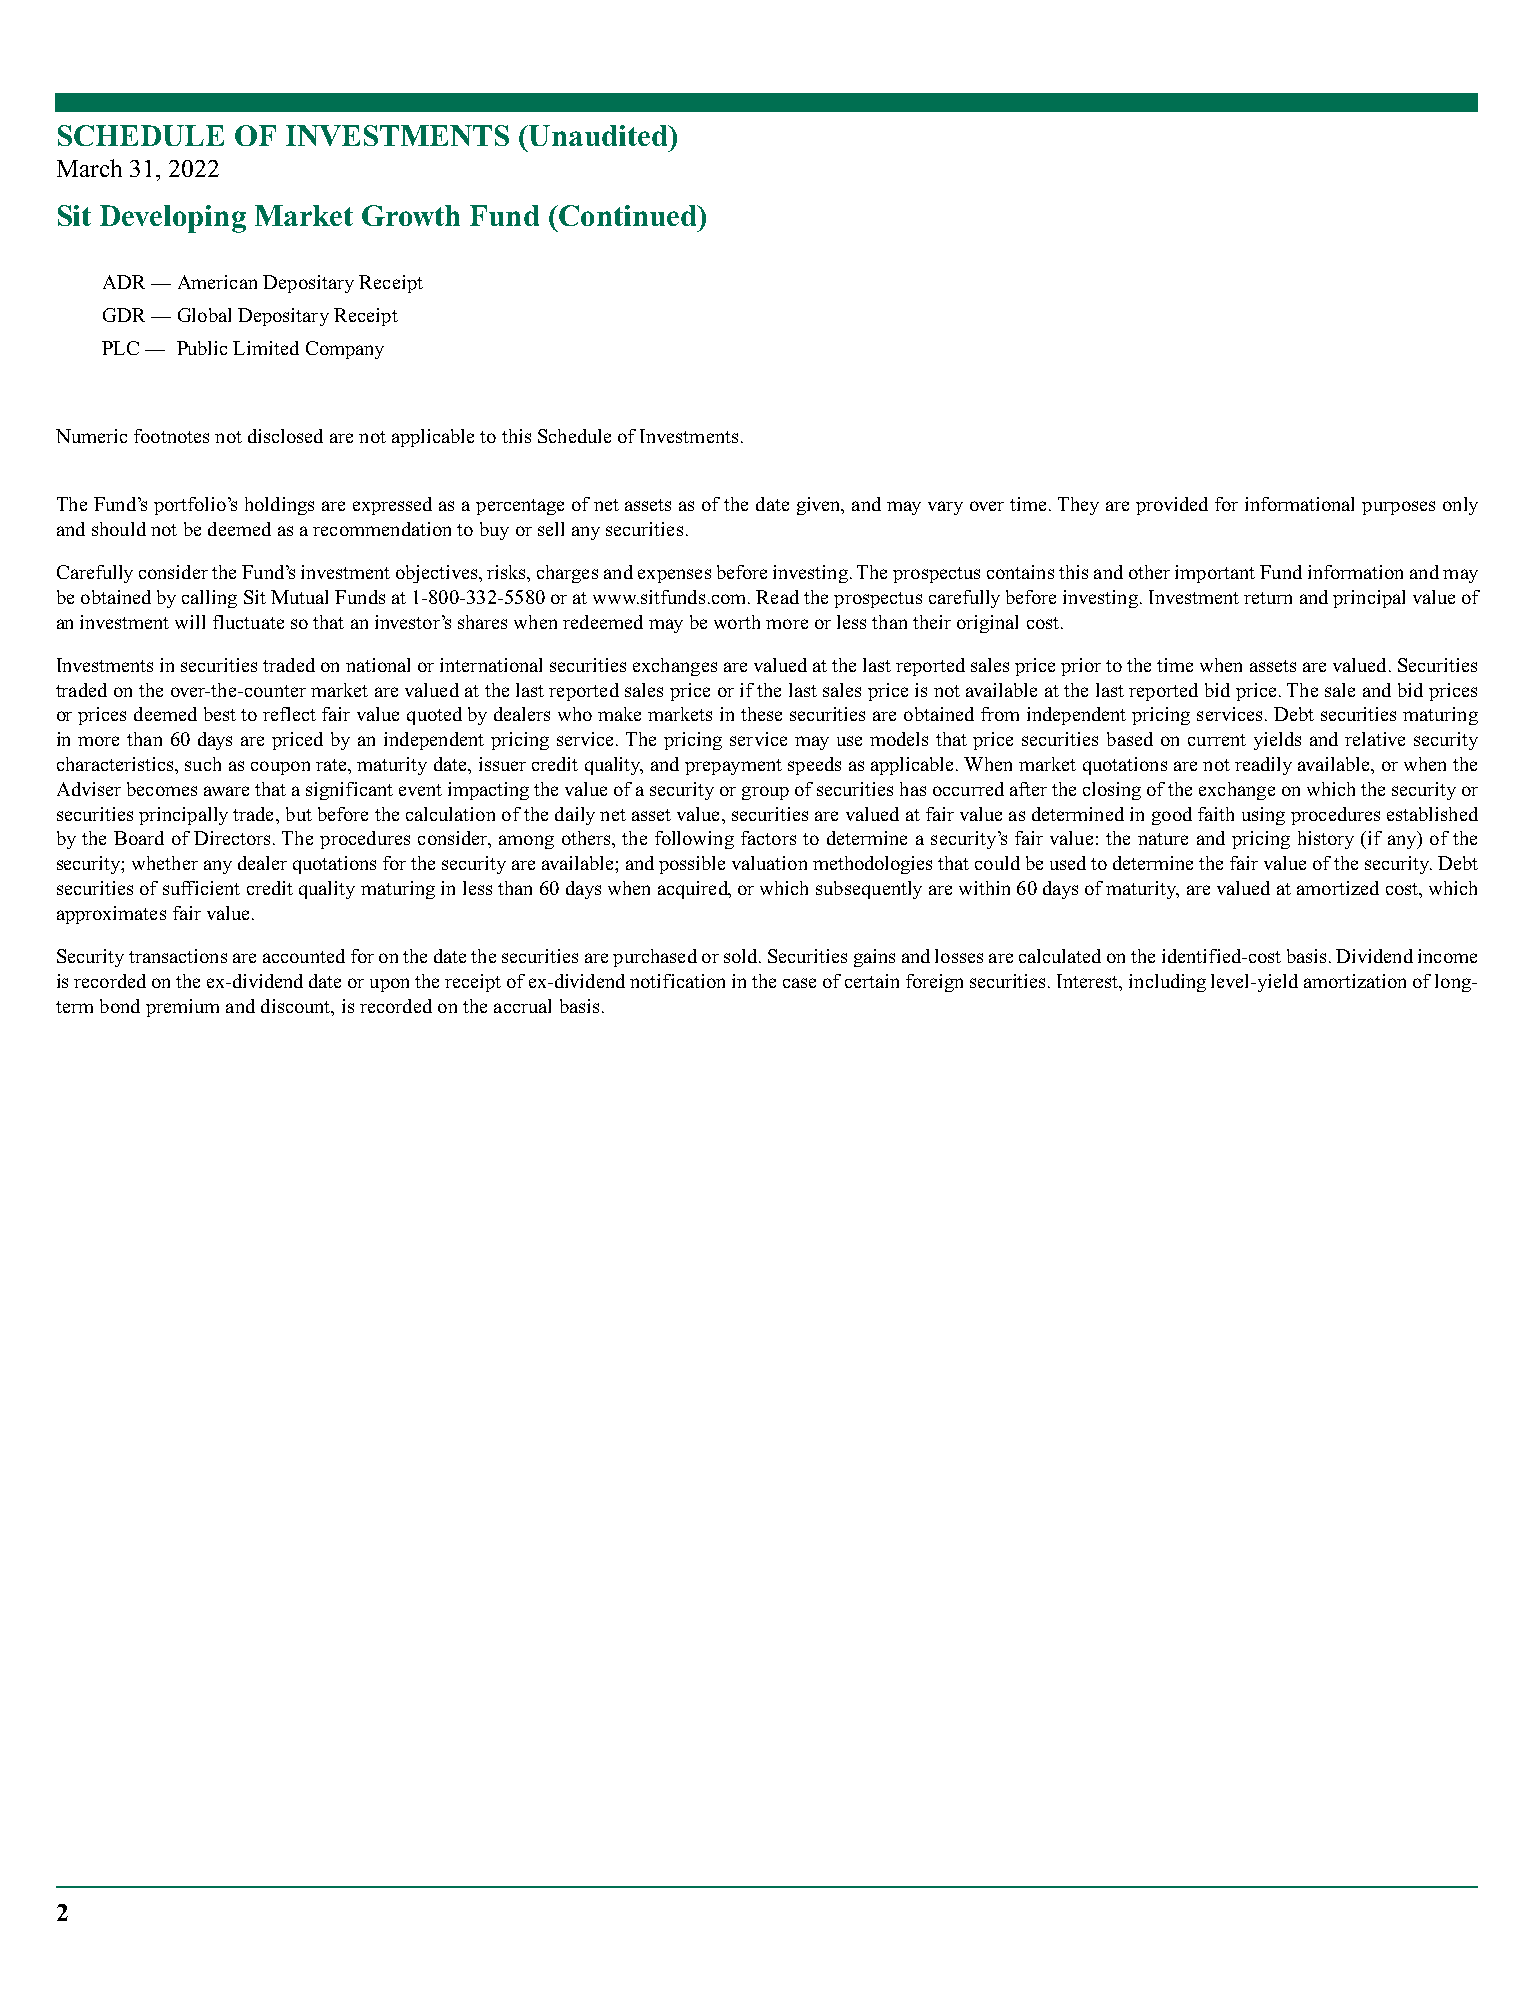 This image has width=1534, height=1998. Describe the element at coordinates (297, 1006) in the image. I see `discount` at that location.
